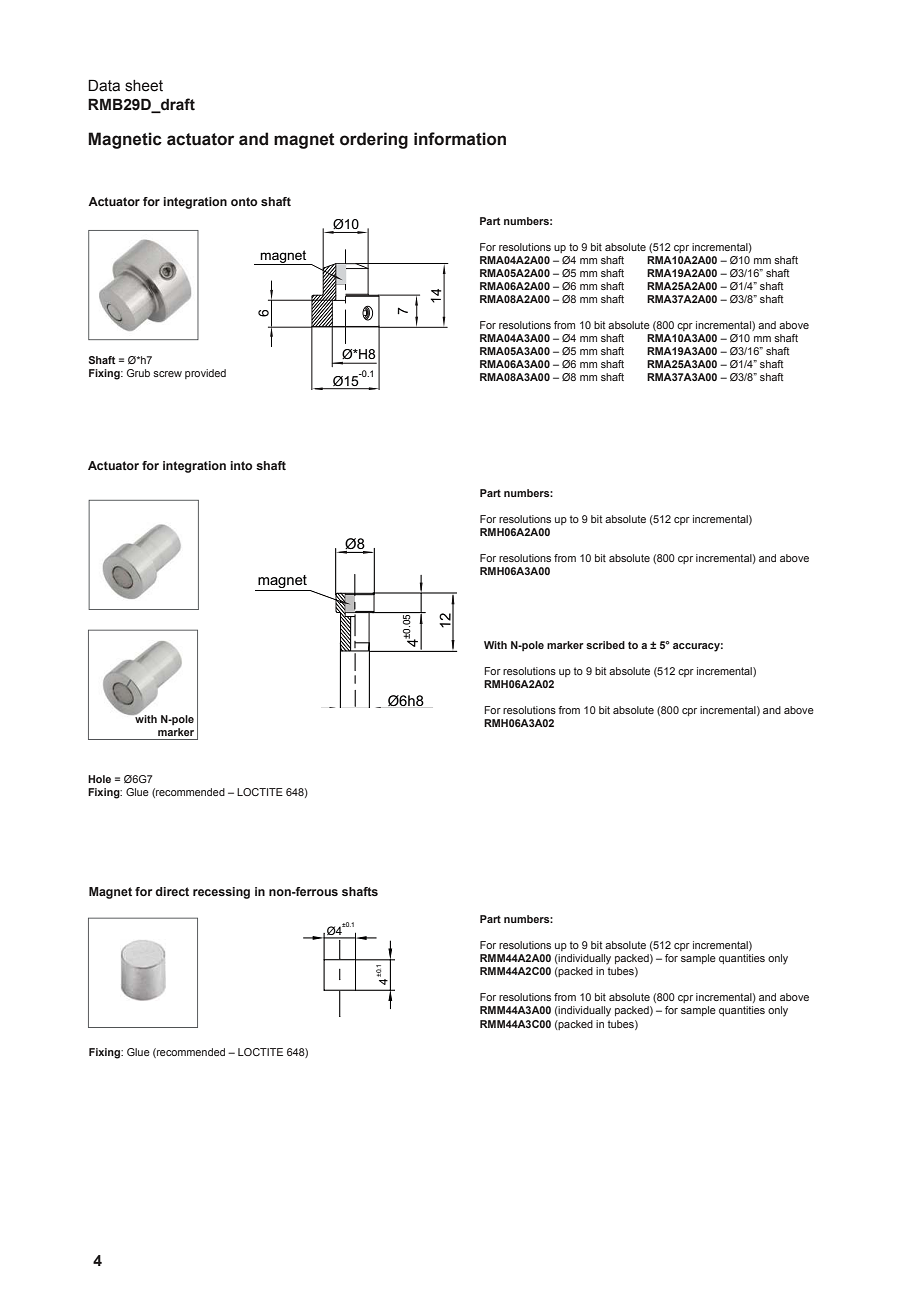 This screenshot has width=924, height=1308. Describe the element at coordinates (605, 645) in the screenshot. I see `scribed` at that location.
